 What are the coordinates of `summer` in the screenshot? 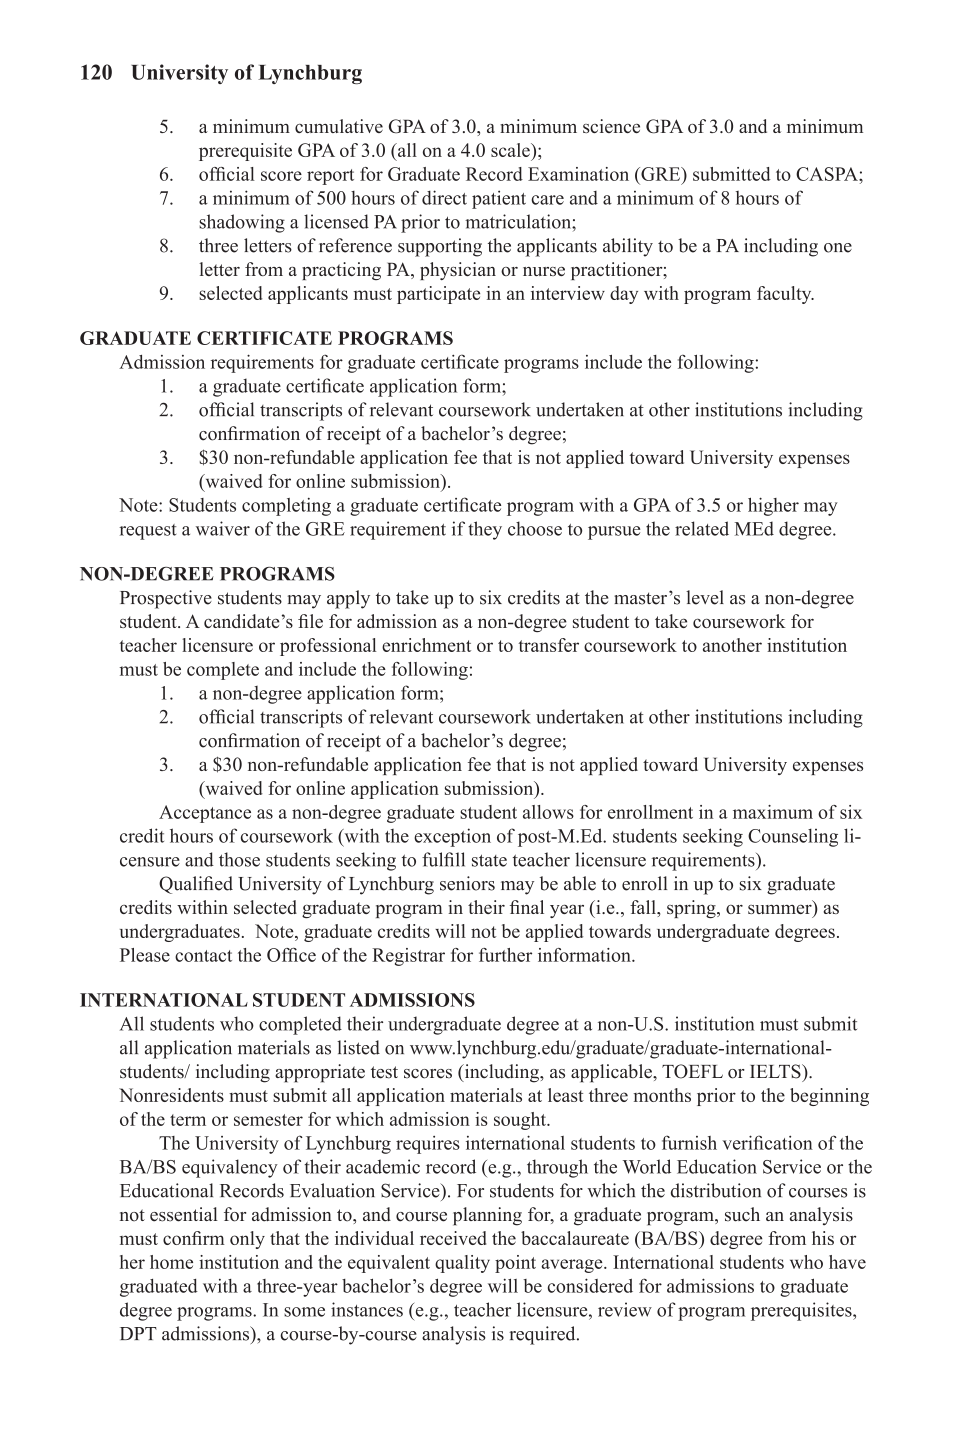 It's located at (781, 911).
